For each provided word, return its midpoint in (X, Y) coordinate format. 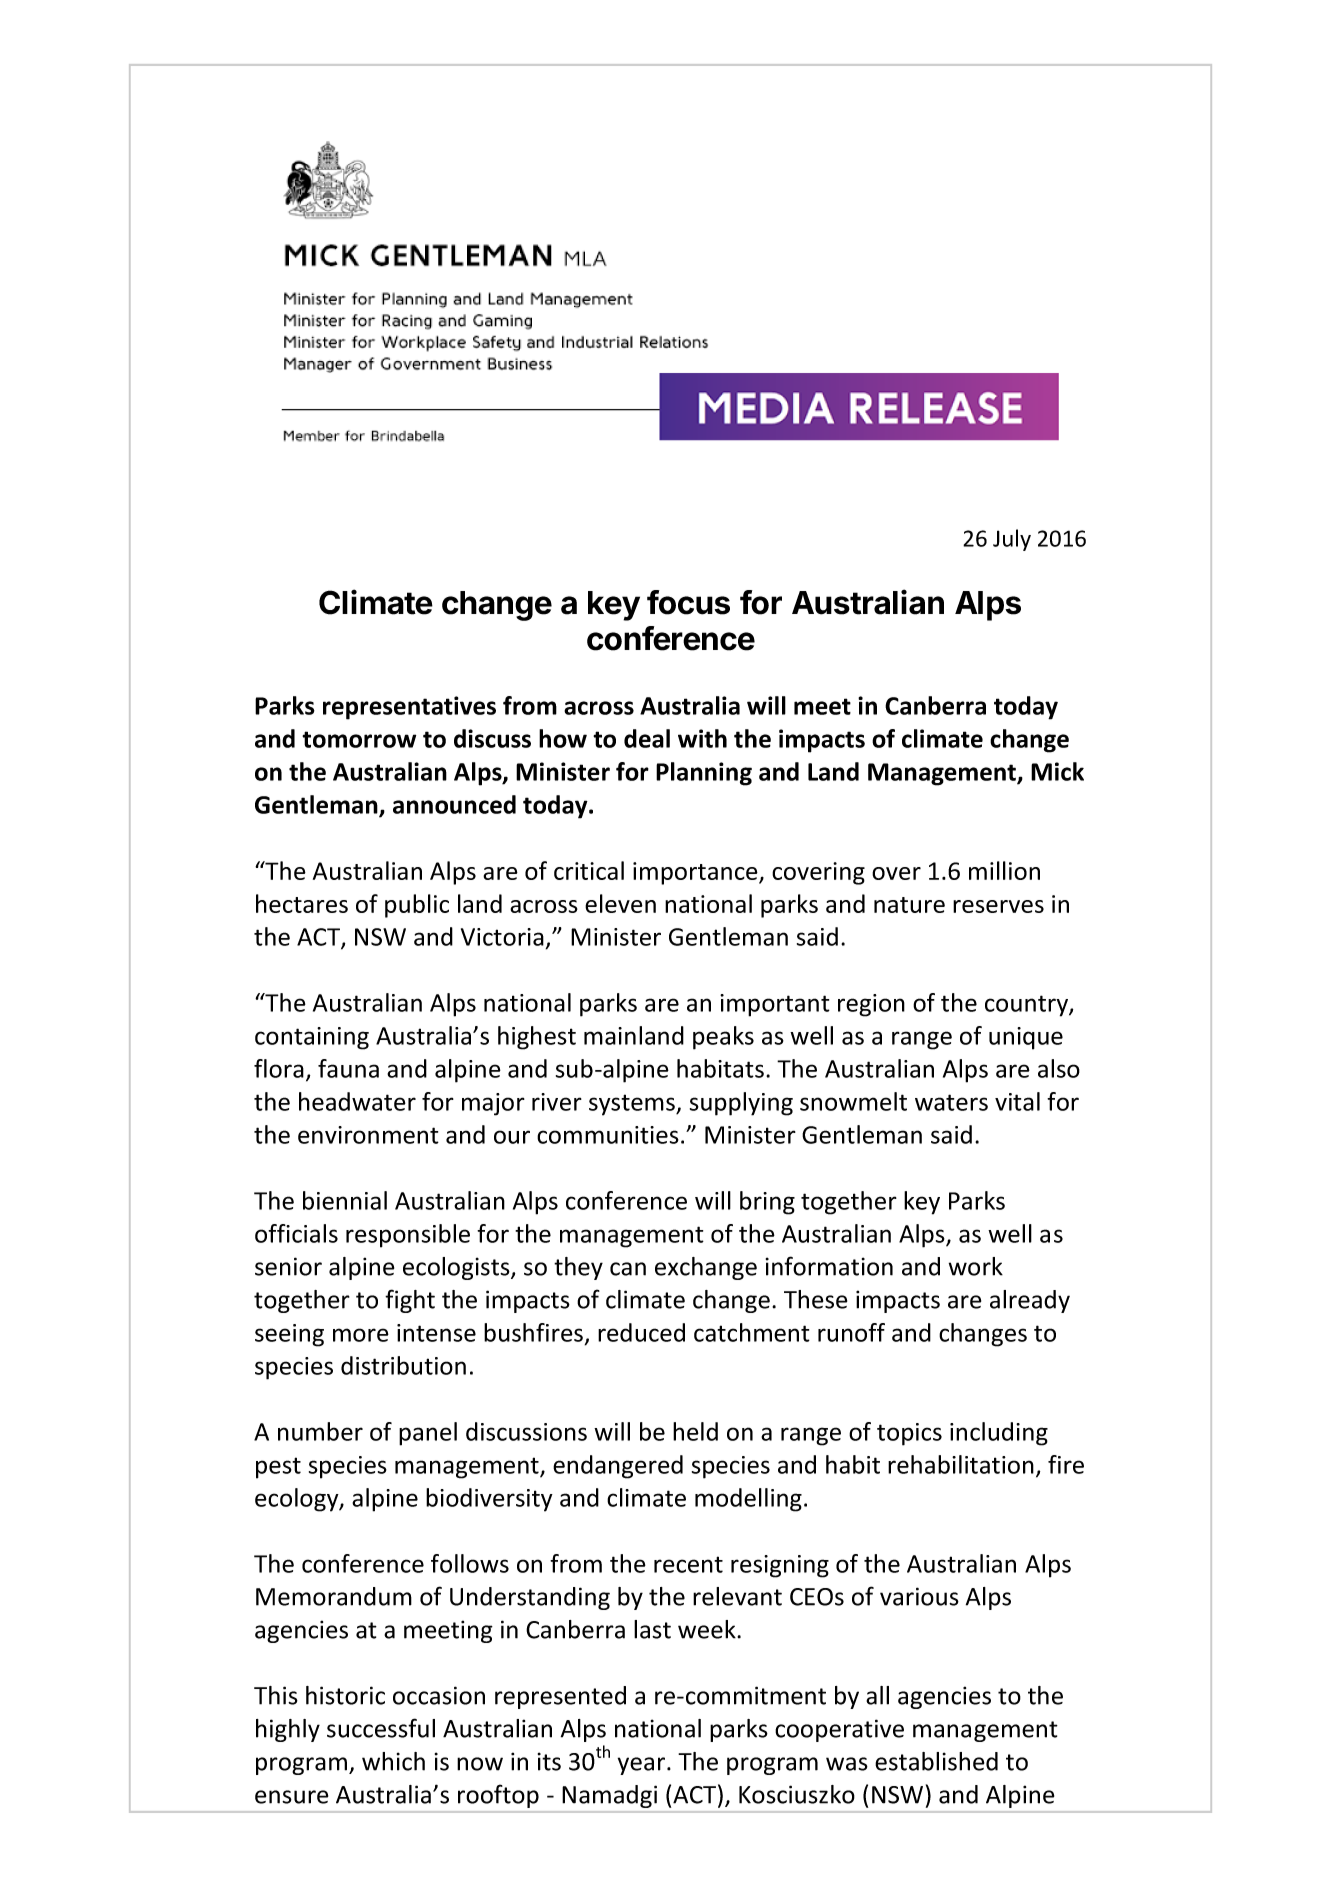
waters (951, 1102)
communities (608, 1135)
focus (688, 602)
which (393, 1761)
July (1012, 540)
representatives (409, 708)
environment (368, 1135)
